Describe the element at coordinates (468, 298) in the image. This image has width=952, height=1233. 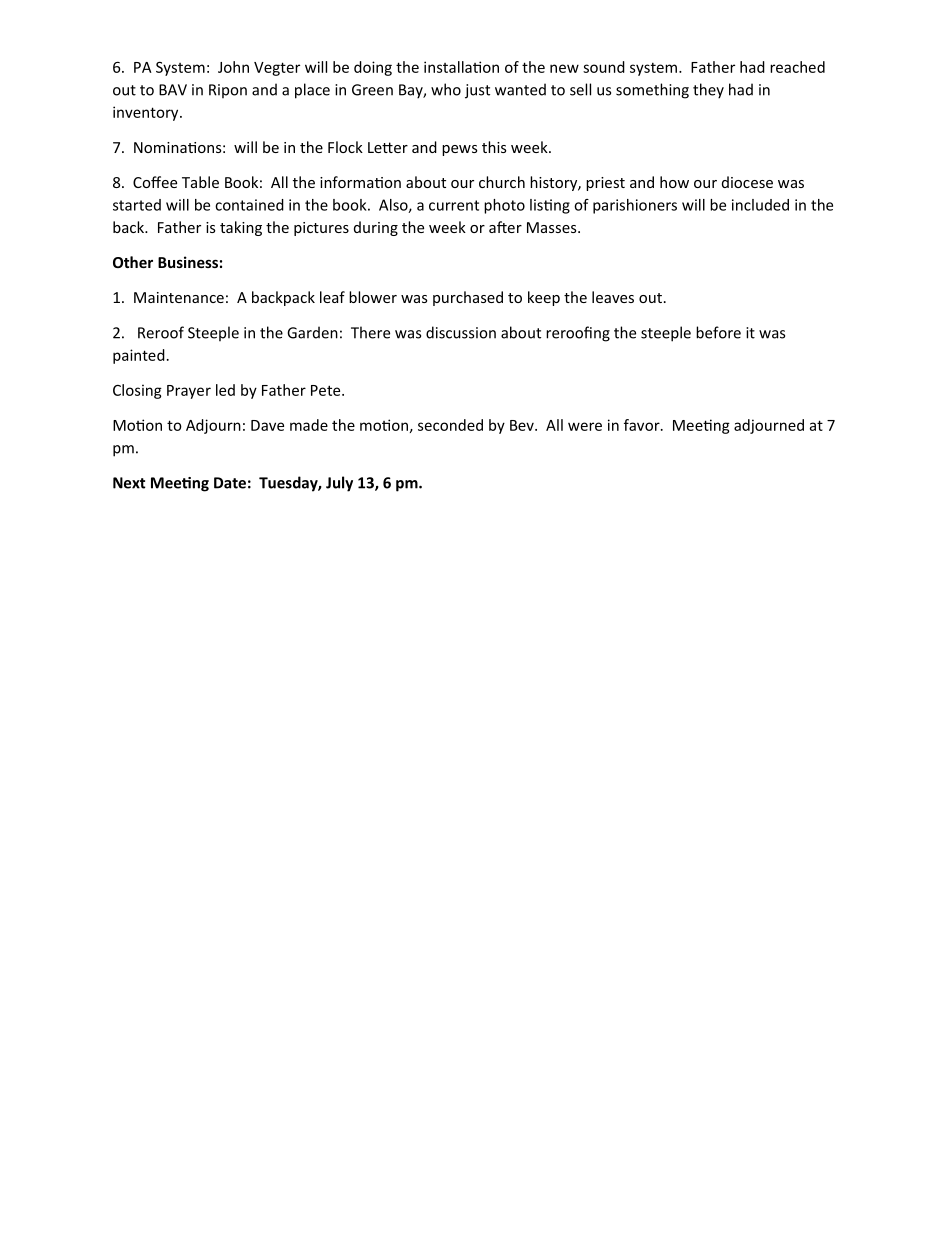
I see `purchased` at that location.
